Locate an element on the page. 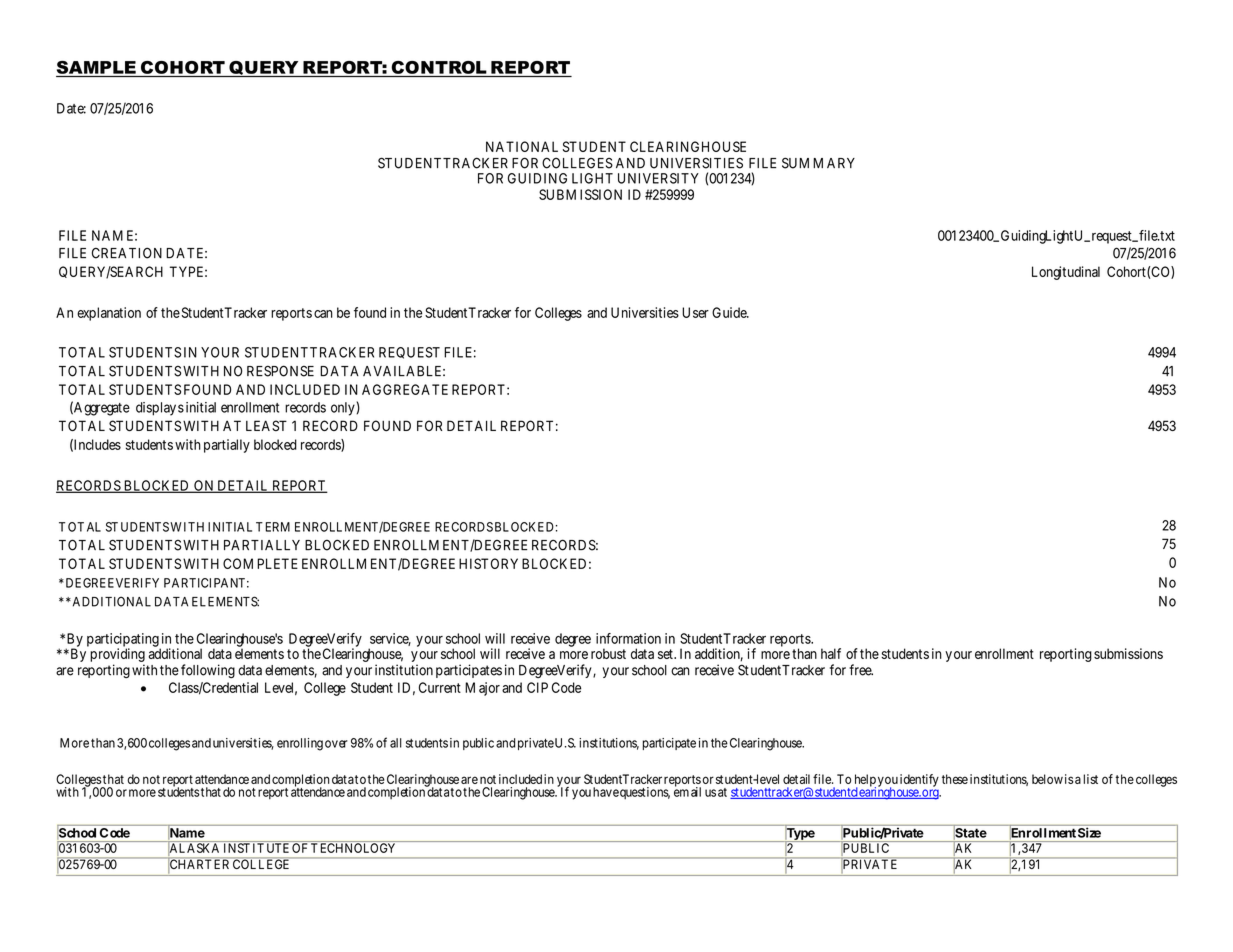 This document has width=1233, height=952. have is located at coordinates (606, 792).
